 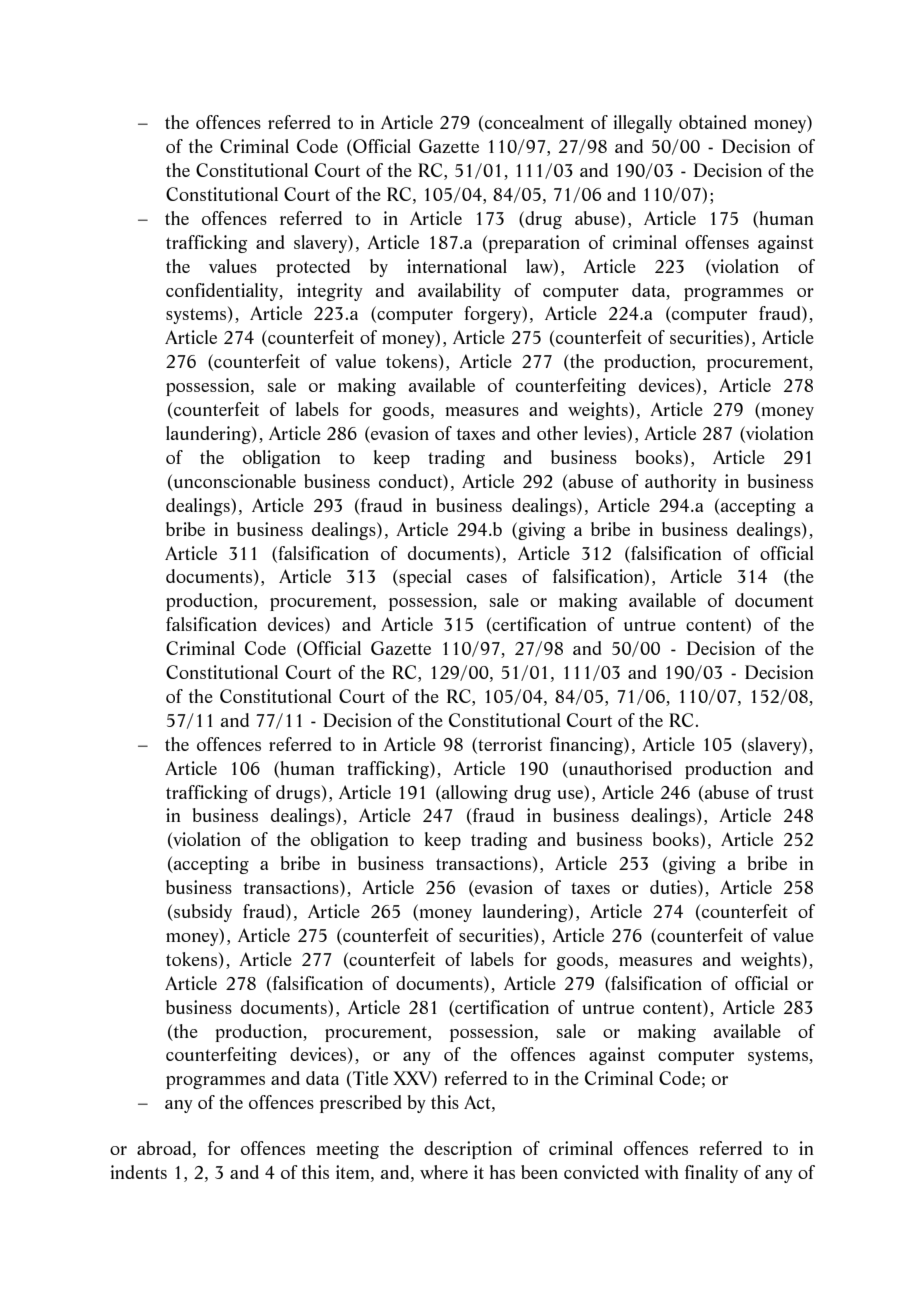 What do you see at coordinates (369, 1079) in the screenshot?
I see `Title` at bounding box center [369, 1079].
